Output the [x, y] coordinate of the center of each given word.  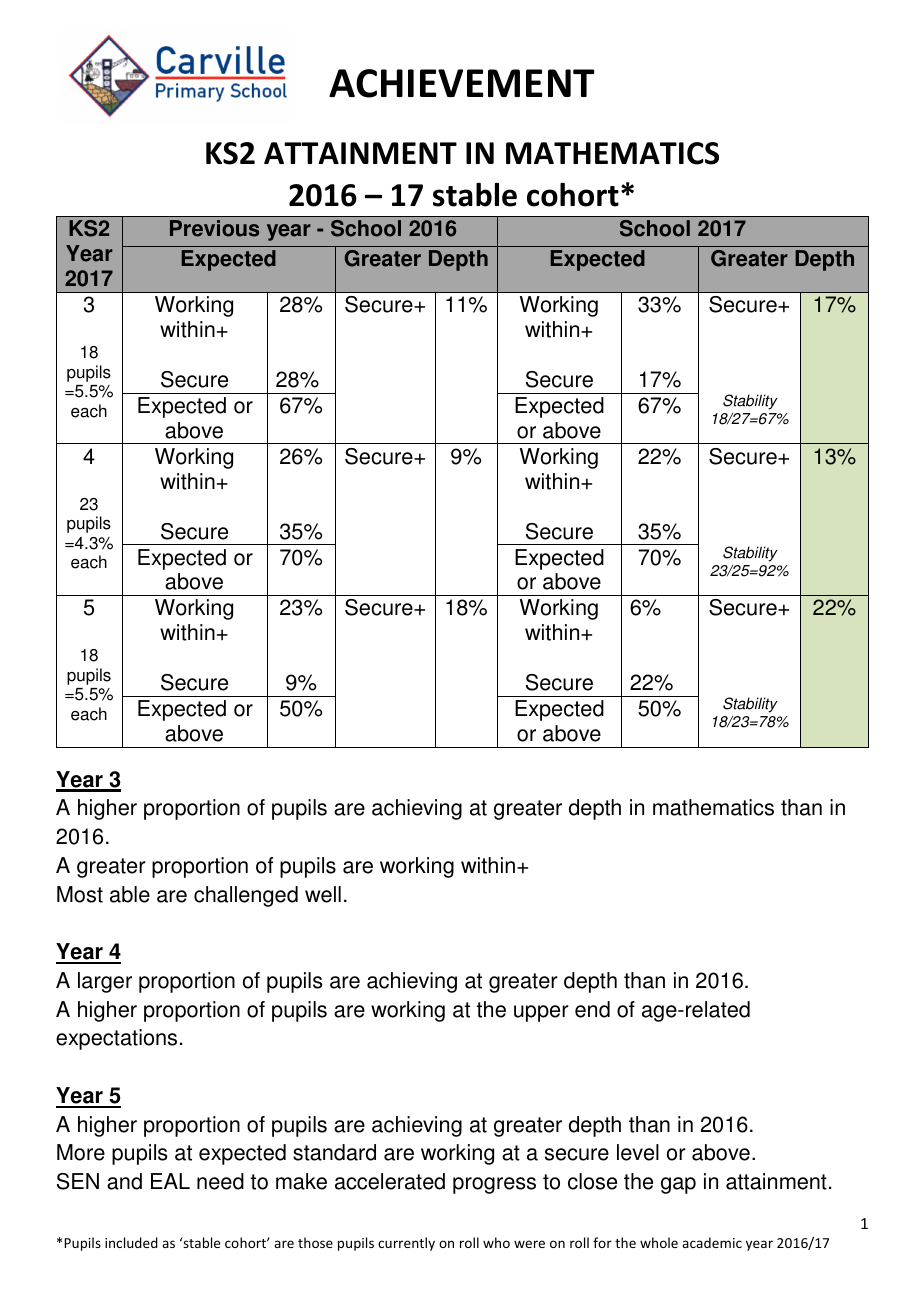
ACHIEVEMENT [462, 83]
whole [659, 1242]
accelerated [390, 1181]
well [323, 894]
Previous [214, 228]
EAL [170, 1181]
